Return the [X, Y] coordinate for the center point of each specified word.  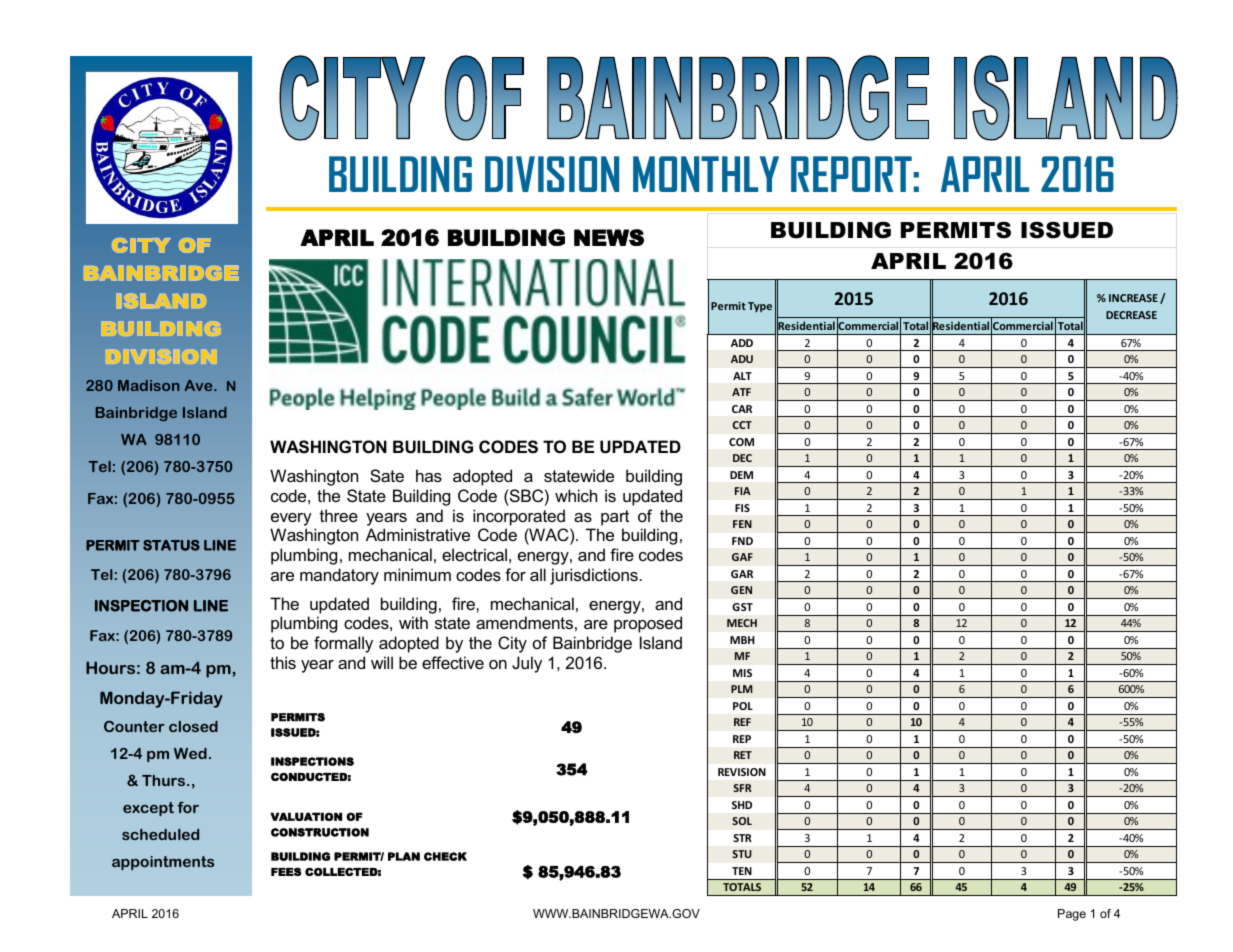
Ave [200, 385]
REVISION [742, 772]
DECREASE [1131, 315]
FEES [286, 871]
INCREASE [1133, 298]
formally [343, 644]
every [291, 519]
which [576, 495]
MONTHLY [706, 174]
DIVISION [552, 174]
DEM [741, 475]
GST [742, 607]
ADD [742, 343]
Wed [190, 753]
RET [743, 755]
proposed [648, 624]
